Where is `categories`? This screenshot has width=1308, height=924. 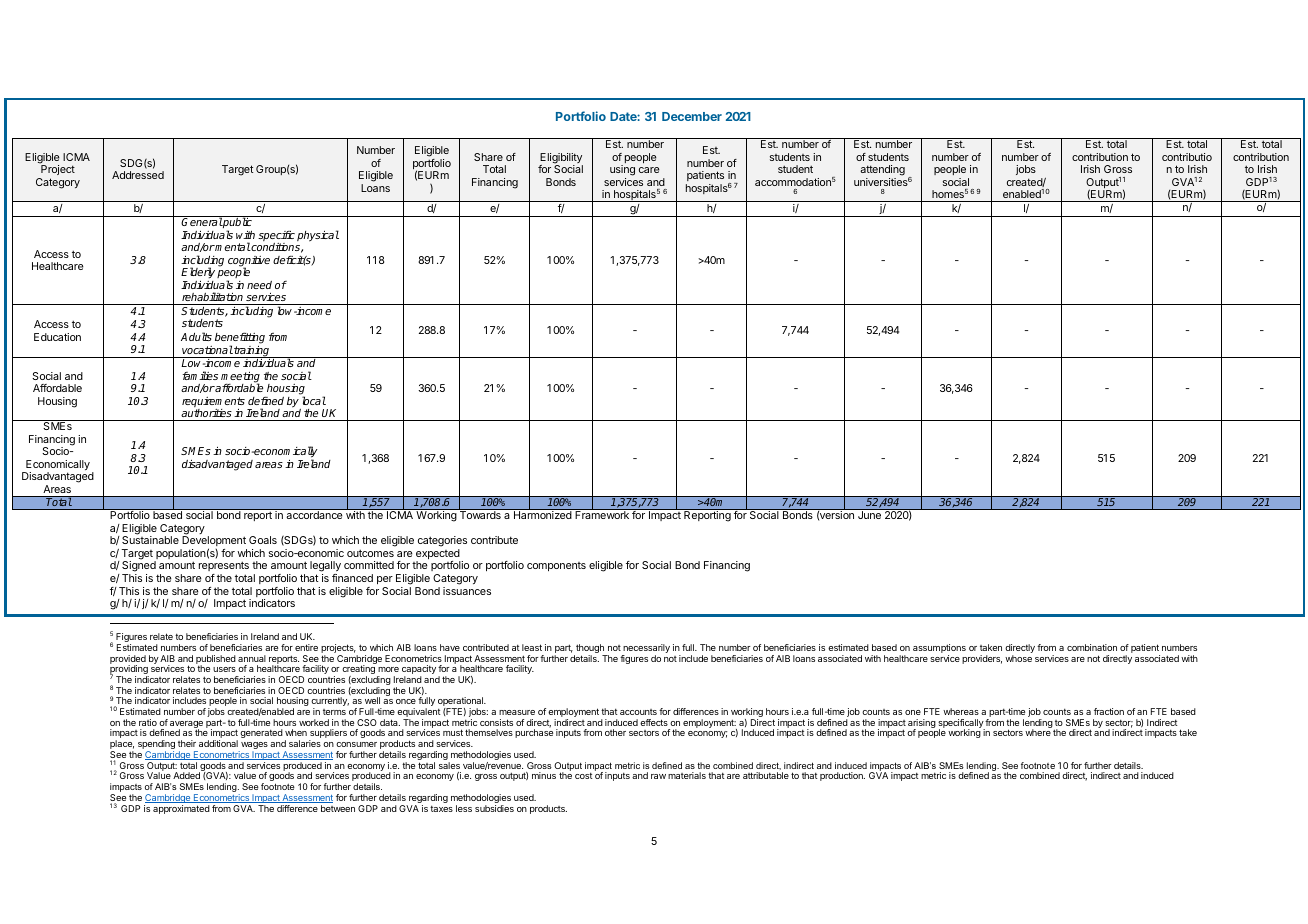
categories is located at coordinates (442, 543).
